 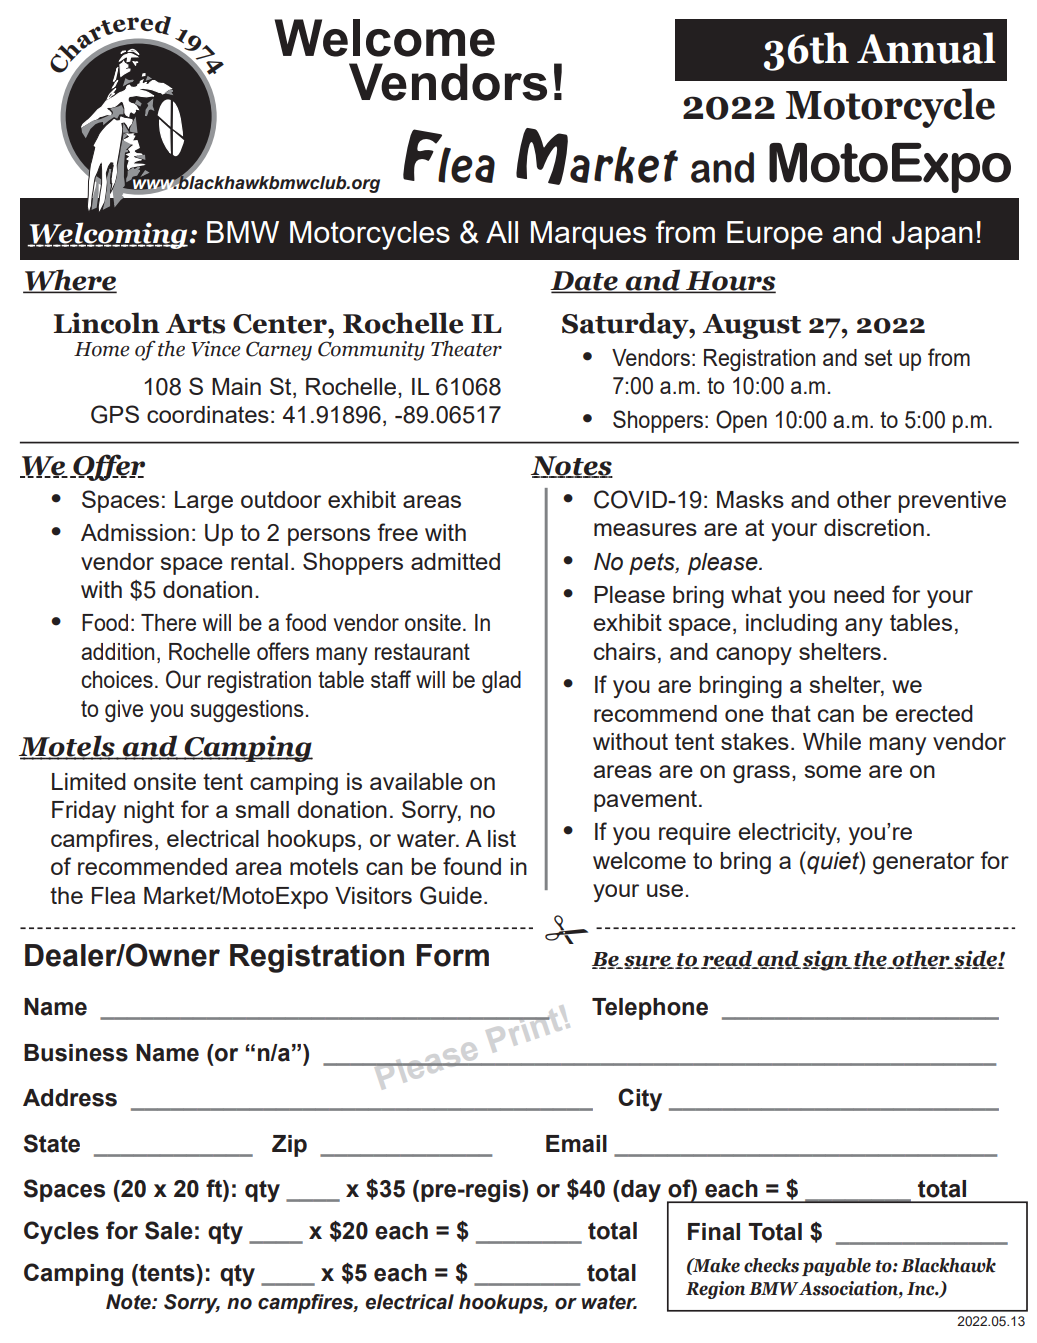 What do you see at coordinates (874, 527) in the screenshot?
I see `discretion` at bounding box center [874, 527].
